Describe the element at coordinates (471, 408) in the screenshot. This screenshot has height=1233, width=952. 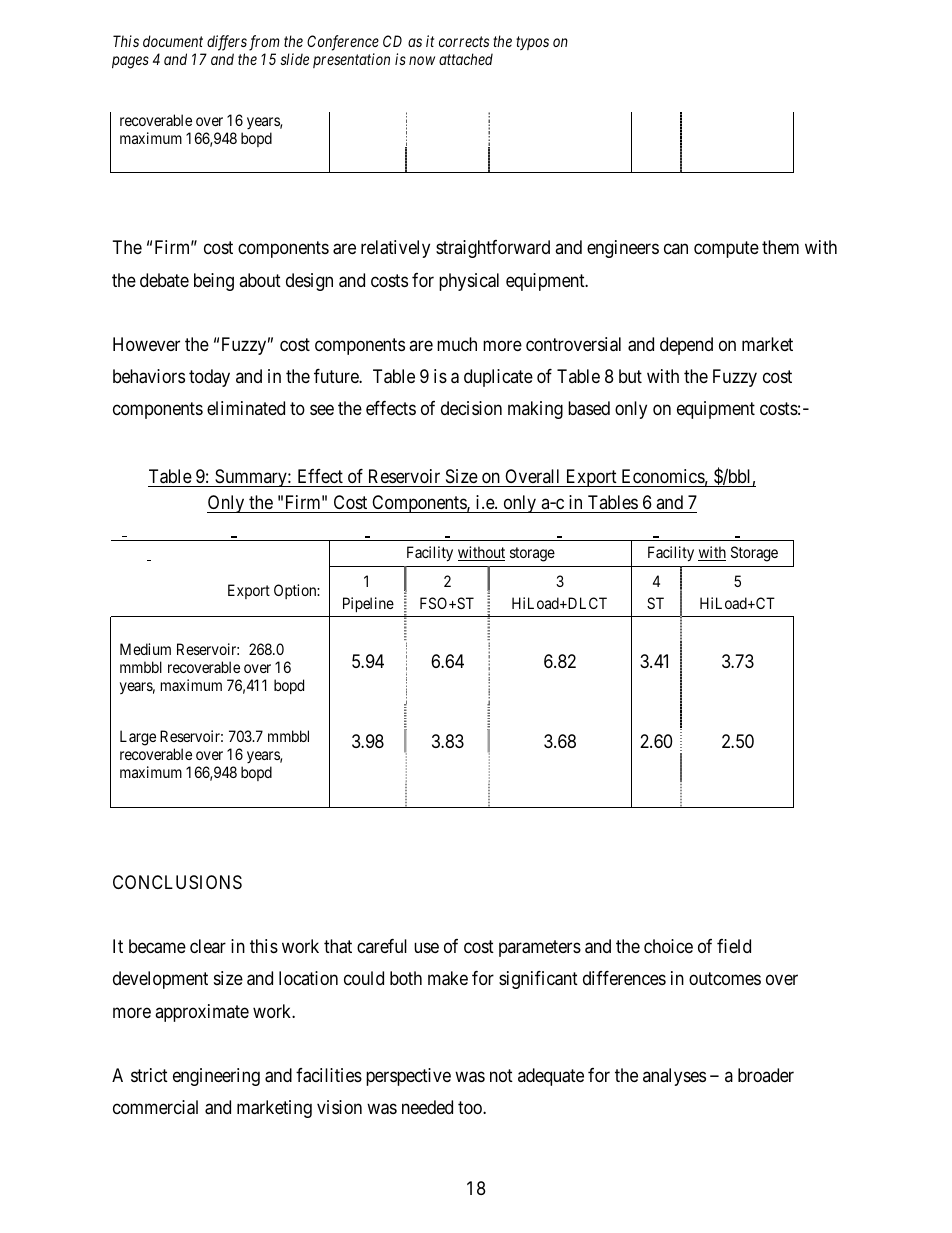
I see `decision` at that location.
